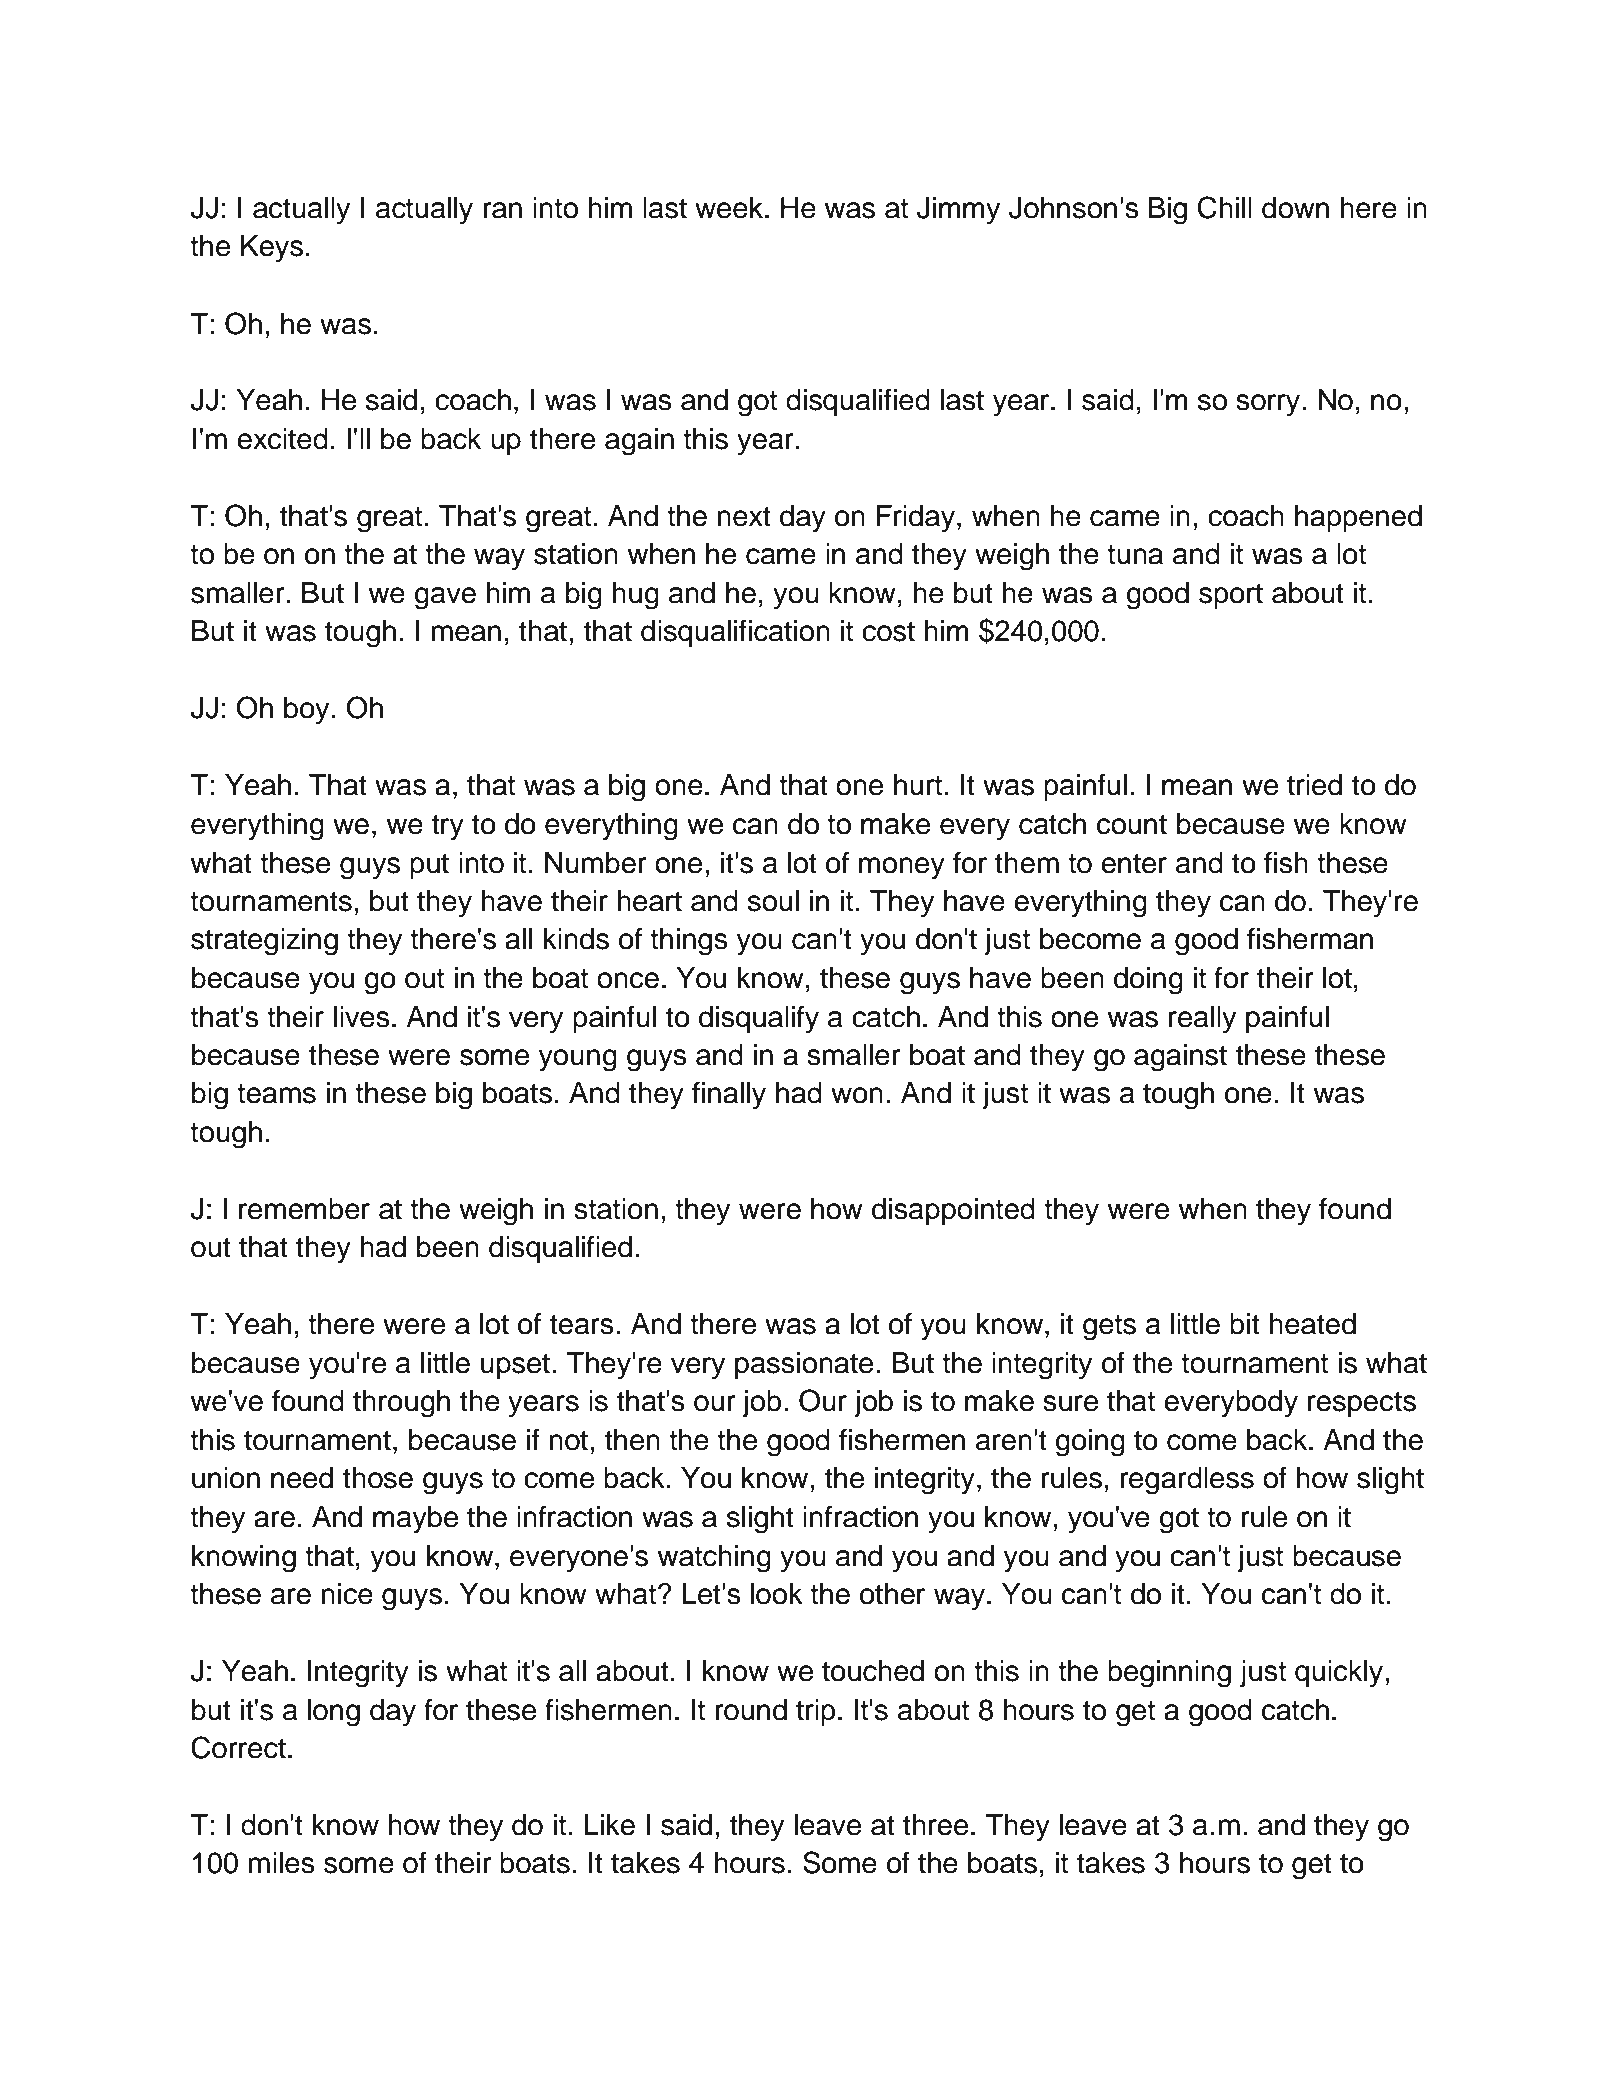  I want to click on watching, so click(714, 1559).
